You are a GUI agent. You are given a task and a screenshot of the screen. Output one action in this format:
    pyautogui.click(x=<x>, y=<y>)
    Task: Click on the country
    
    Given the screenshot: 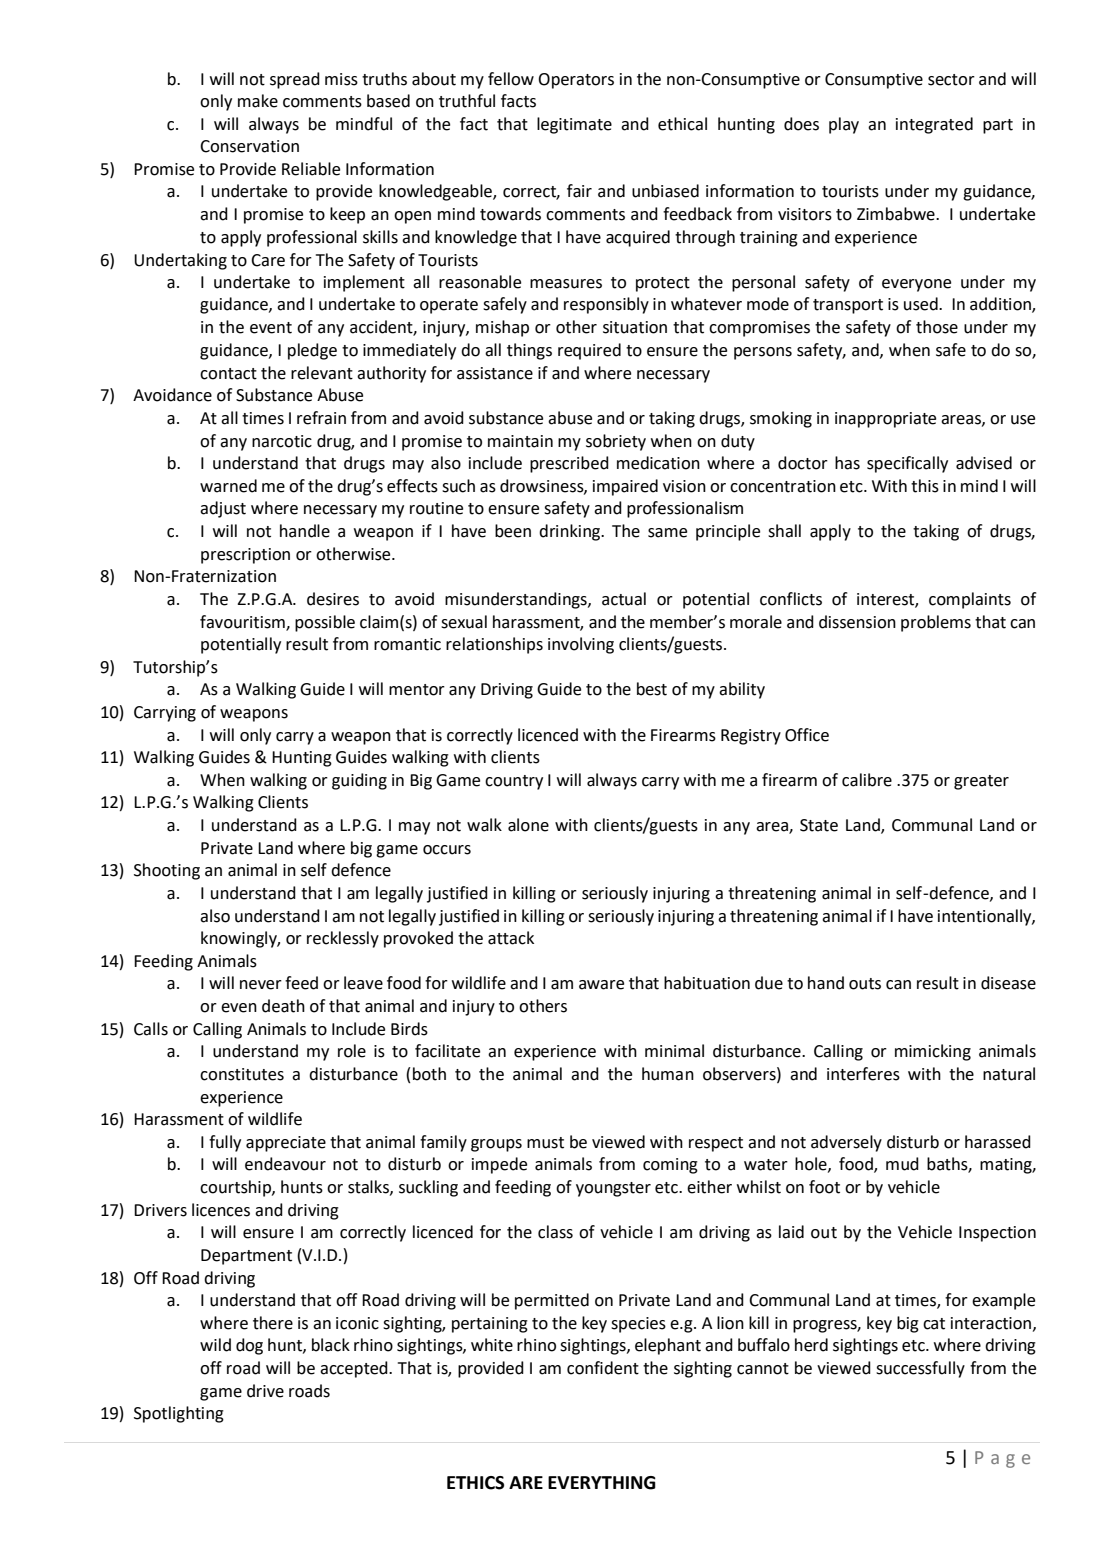 What is the action you would take?
    pyautogui.click(x=514, y=782)
